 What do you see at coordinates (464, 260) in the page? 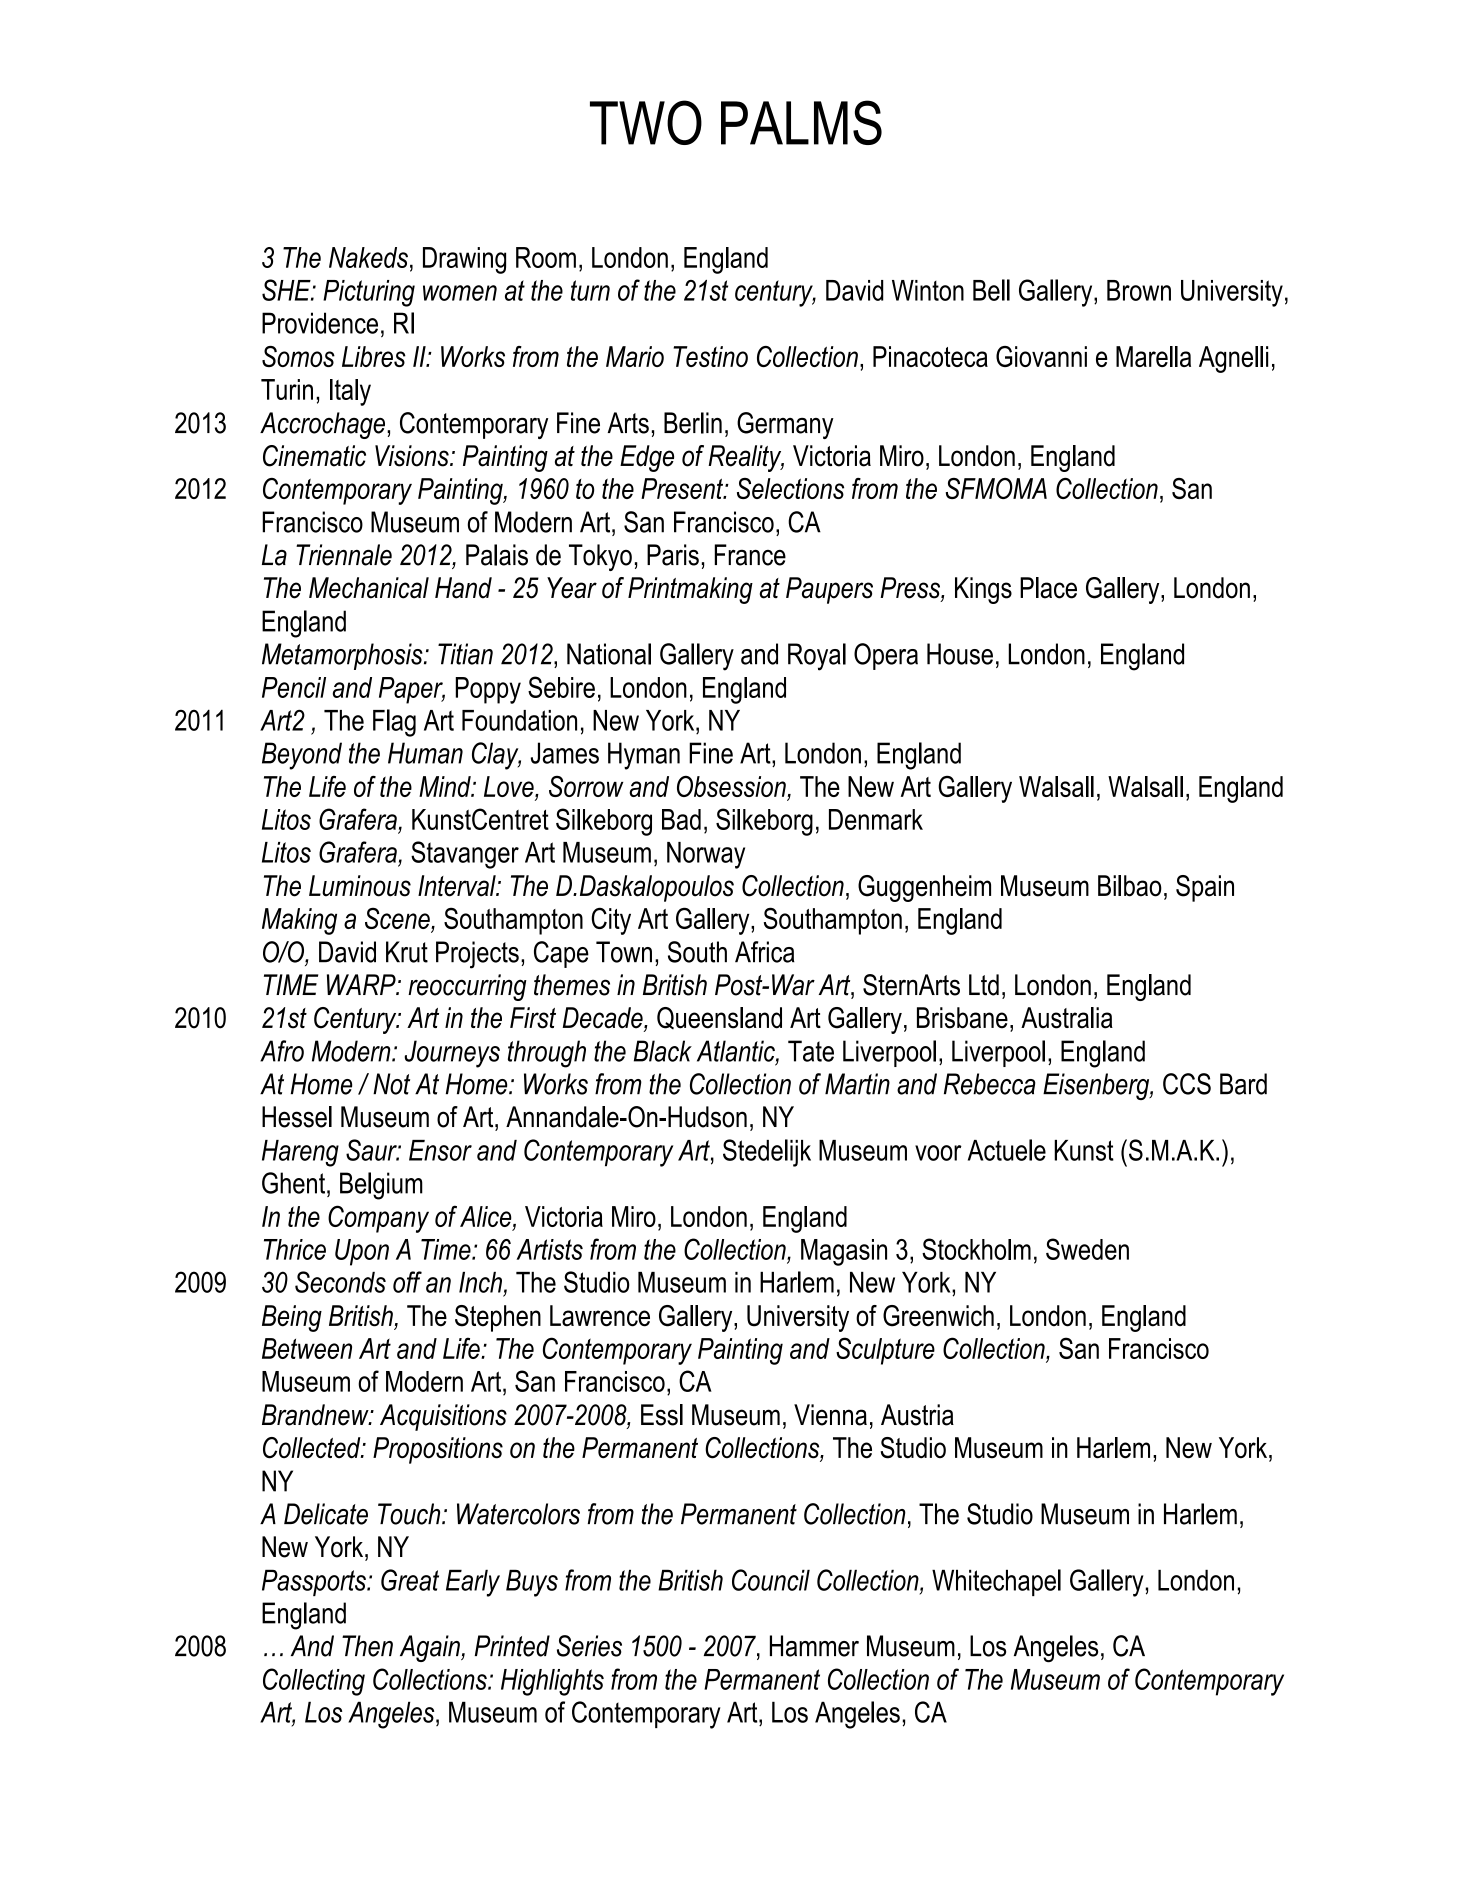
I see `Drawing` at bounding box center [464, 260].
